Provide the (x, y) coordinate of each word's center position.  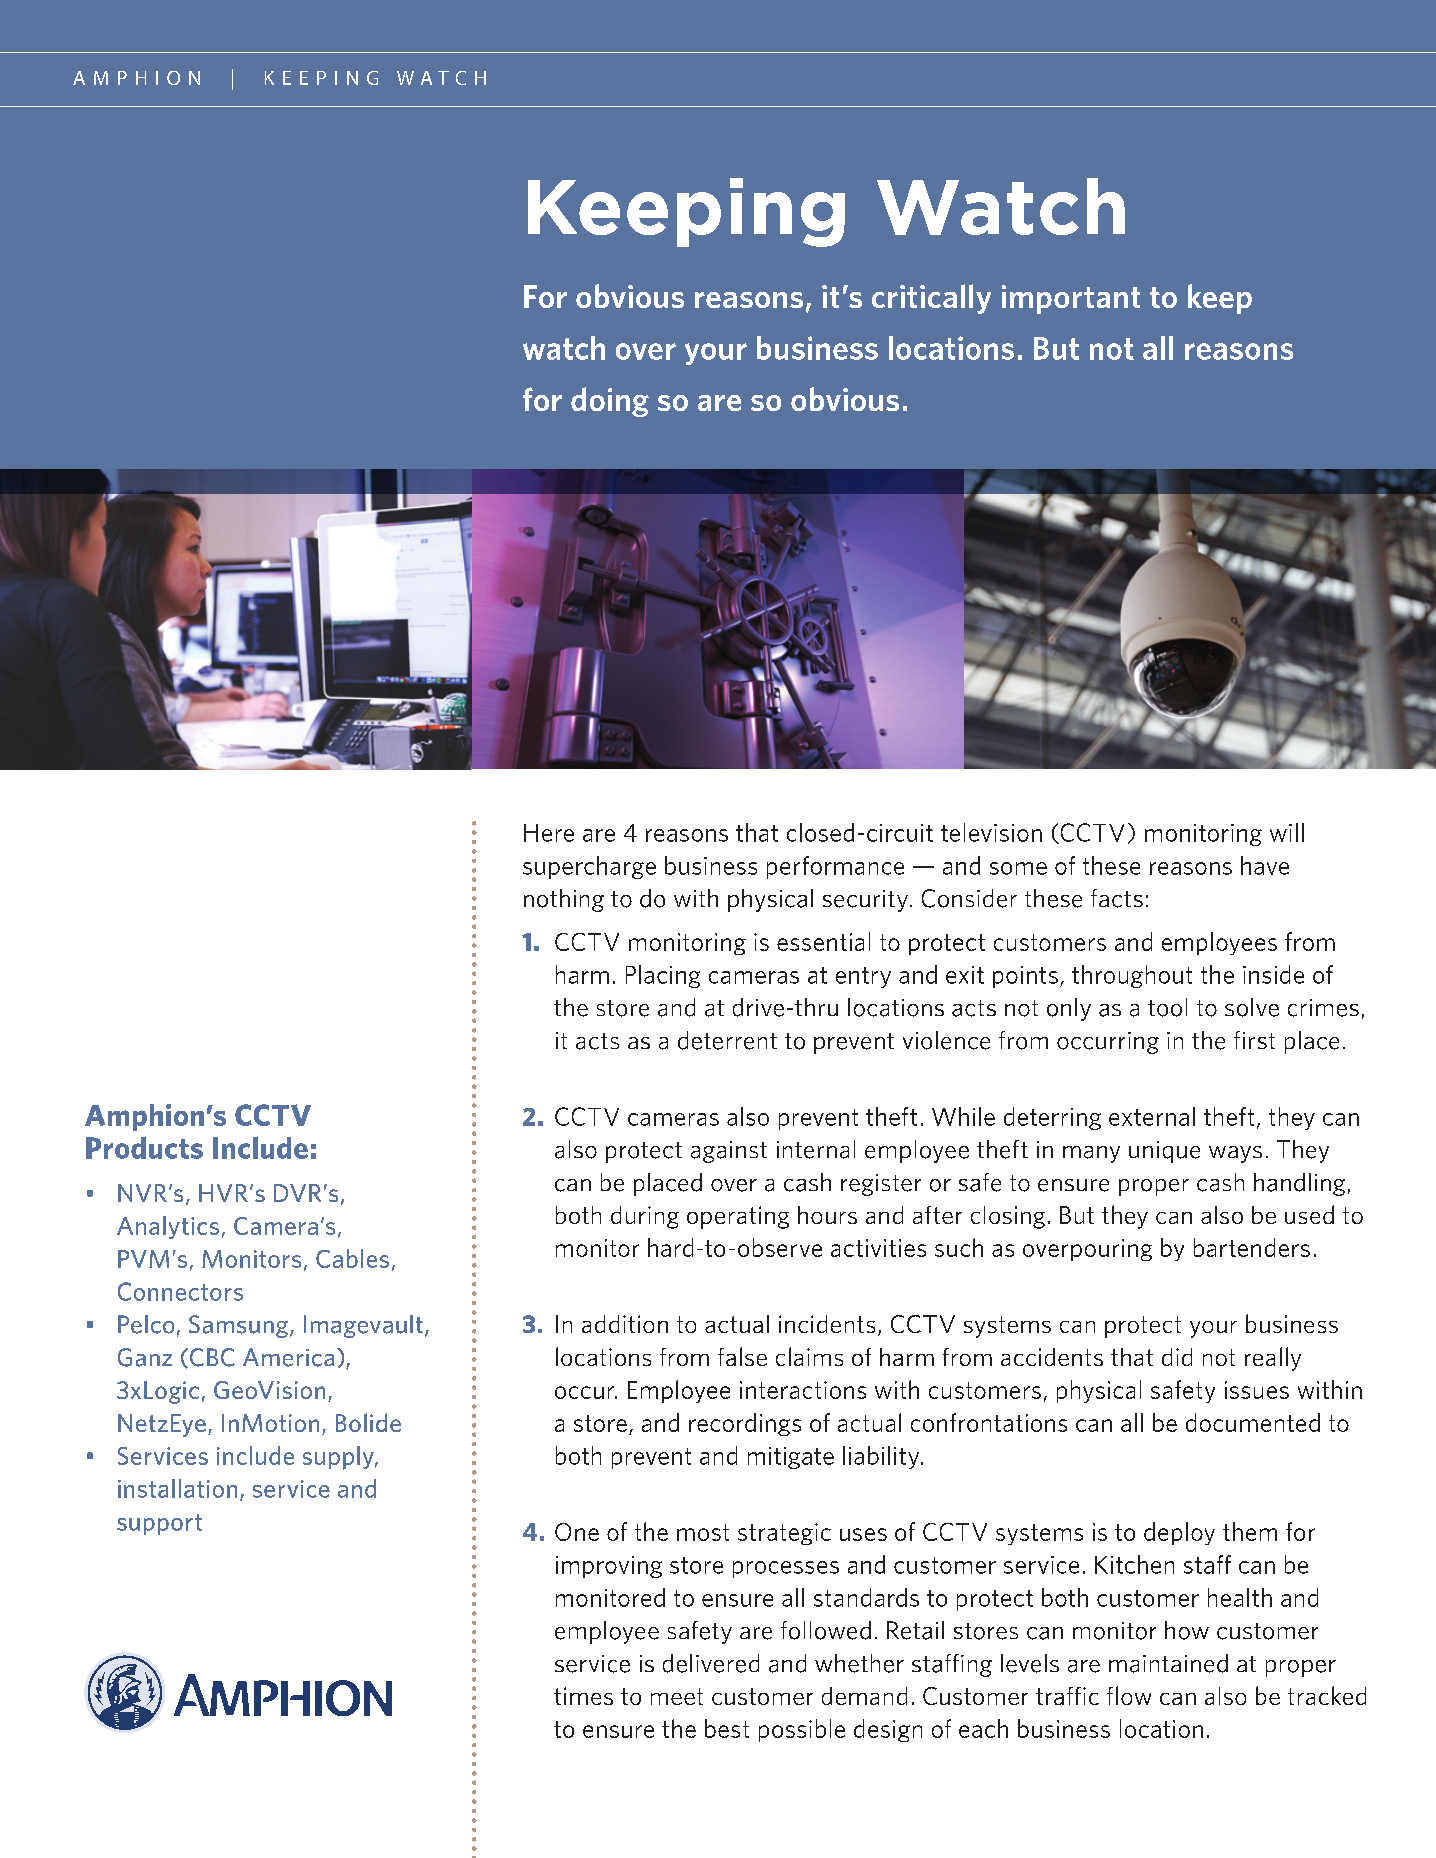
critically (931, 299)
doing (610, 402)
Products (144, 1147)
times (583, 1696)
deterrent (727, 1040)
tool (1167, 1007)
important (1071, 299)
